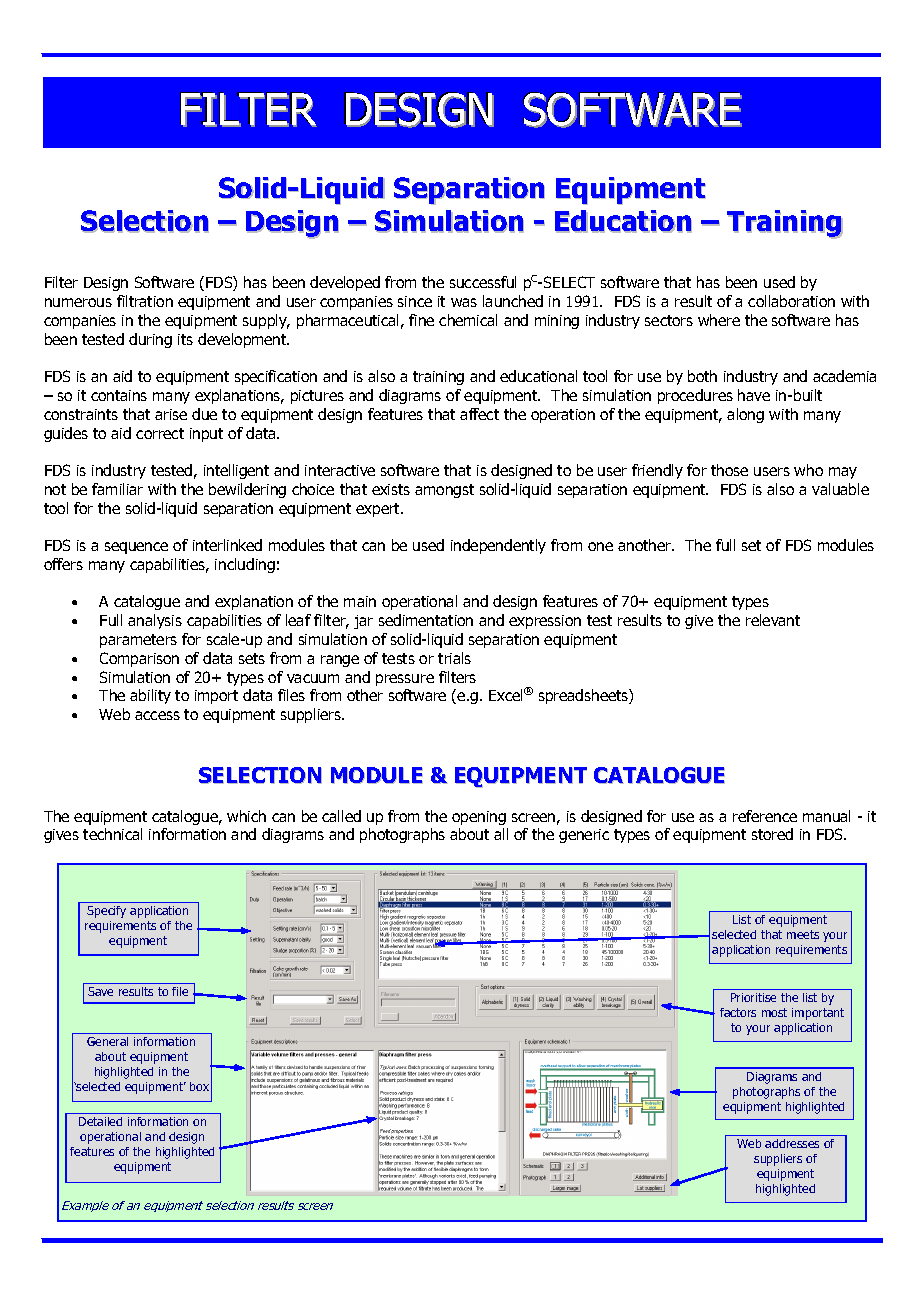  I want to click on relevant, so click(773, 620).
